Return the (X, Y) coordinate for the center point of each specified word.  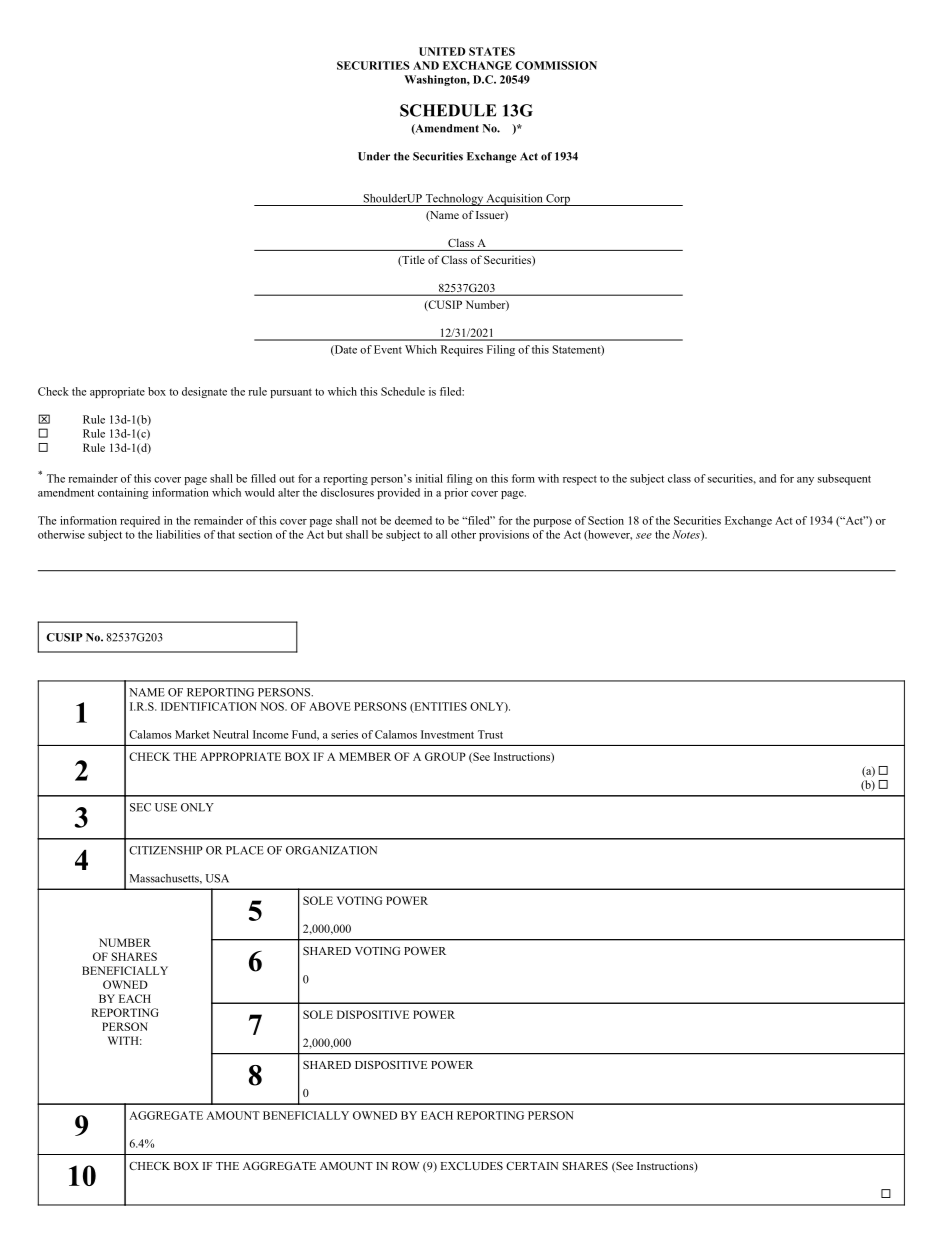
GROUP (445, 756)
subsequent (844, 479)
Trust (490, 734)
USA (217, 878)
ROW (405, 1166)
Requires (462, 350)
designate (204, 392)
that (226, 534)
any (805, 481)
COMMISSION (556, 65)
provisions (504, 535)
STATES (492, 51)
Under (374, 156)
